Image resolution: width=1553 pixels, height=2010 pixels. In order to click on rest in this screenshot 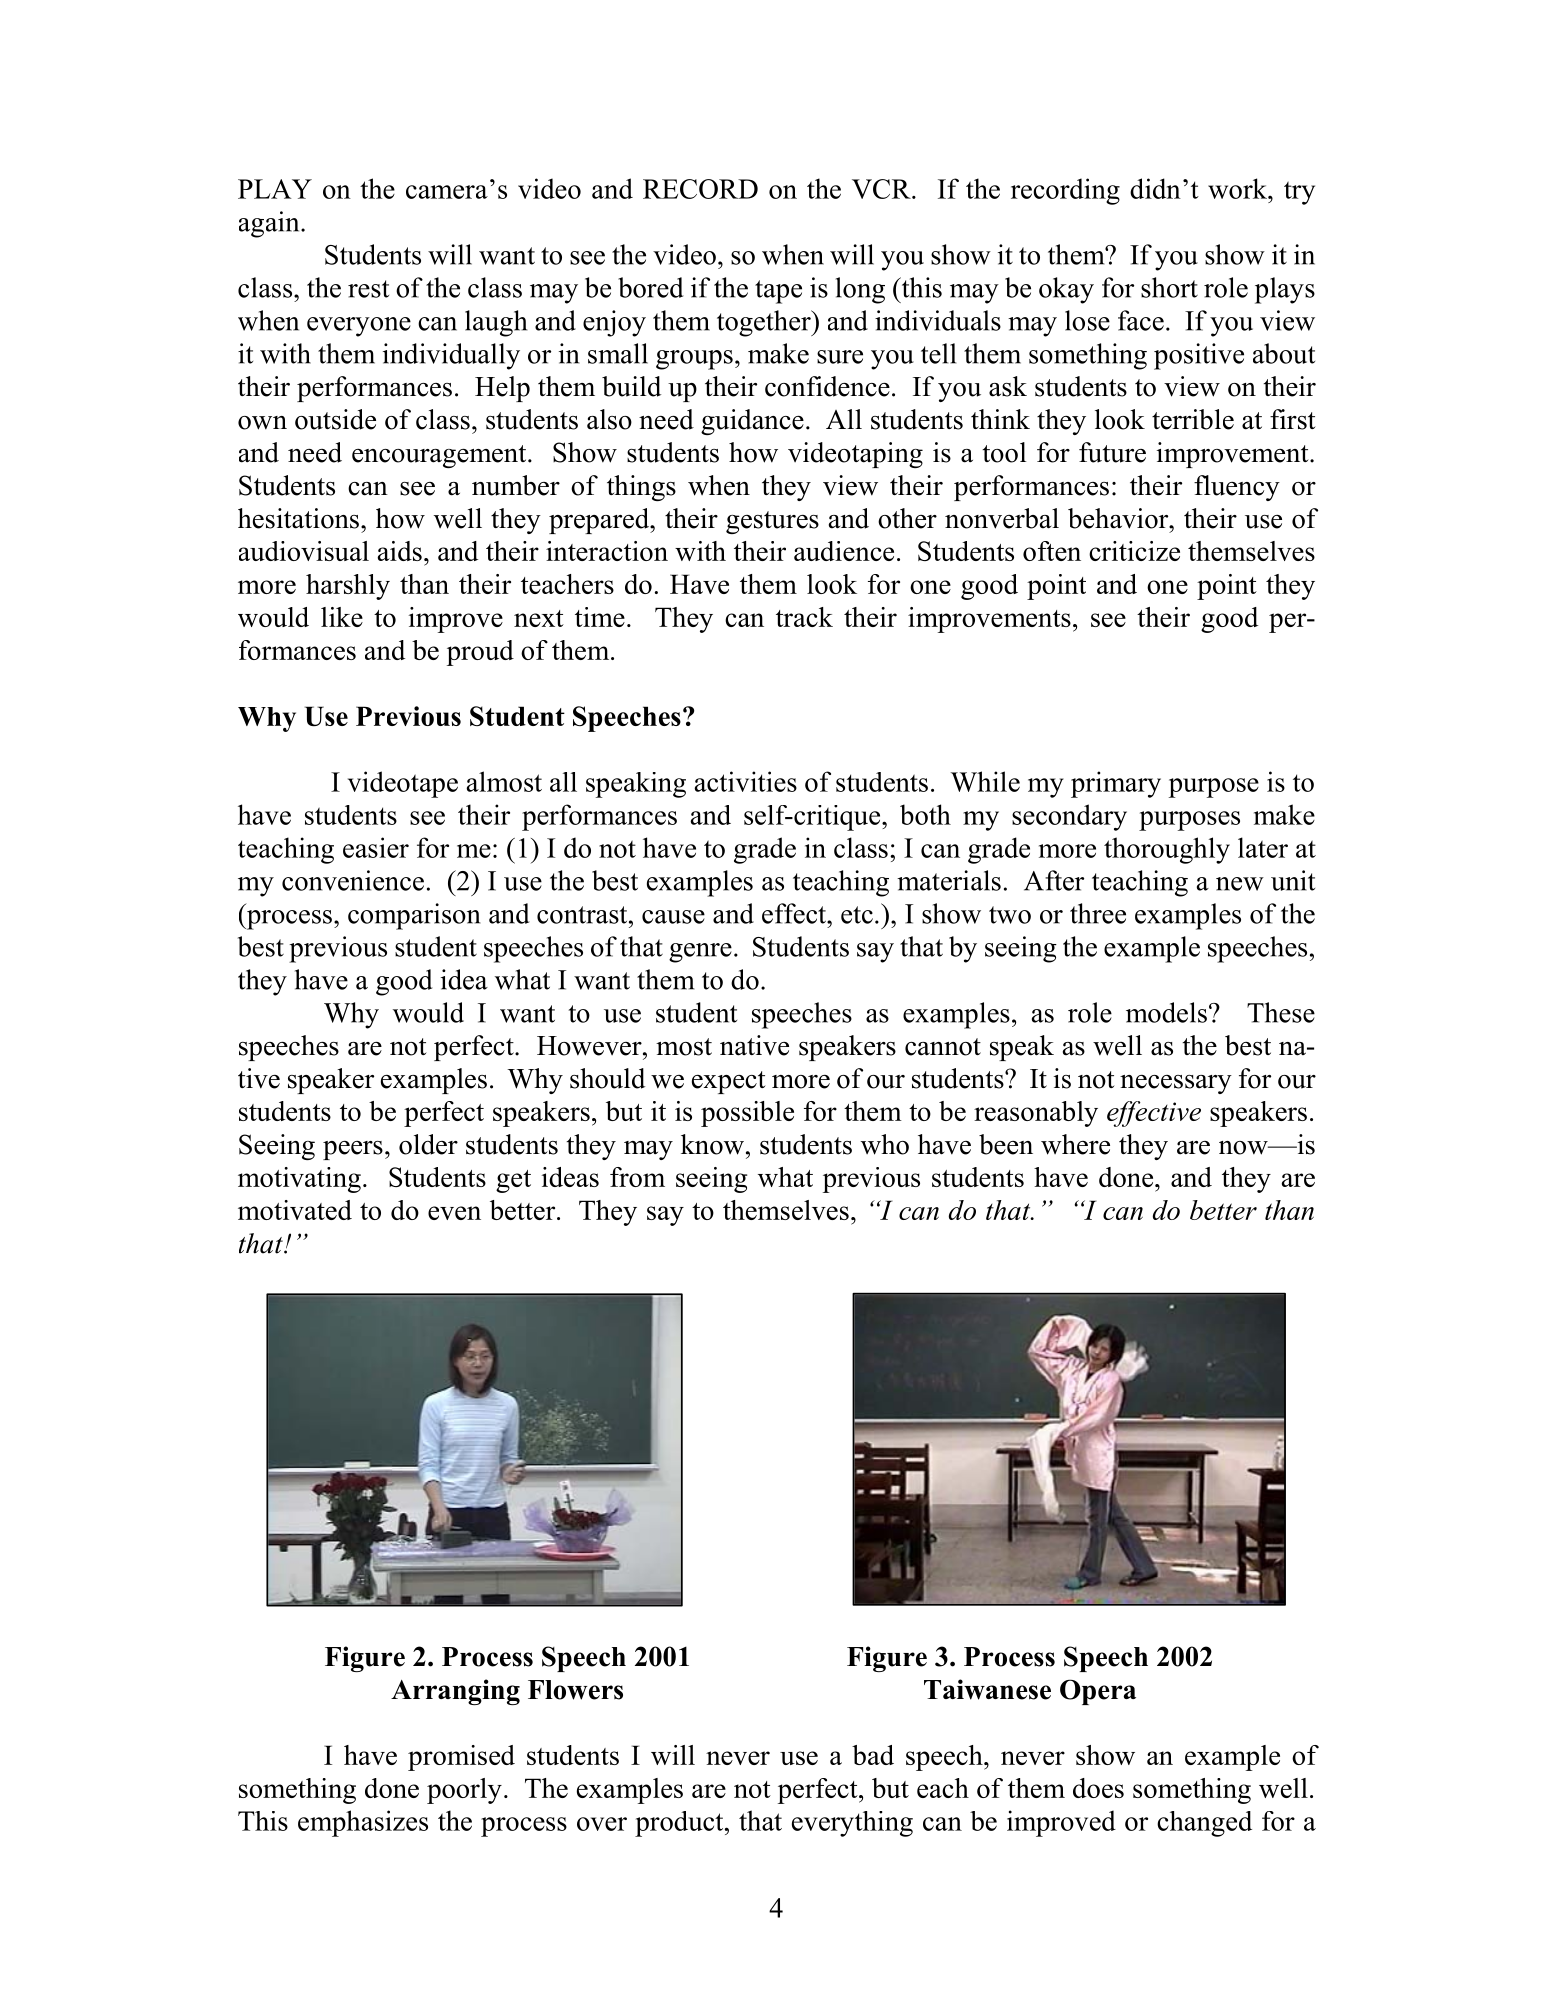, I will do `click(368, 289)`.
